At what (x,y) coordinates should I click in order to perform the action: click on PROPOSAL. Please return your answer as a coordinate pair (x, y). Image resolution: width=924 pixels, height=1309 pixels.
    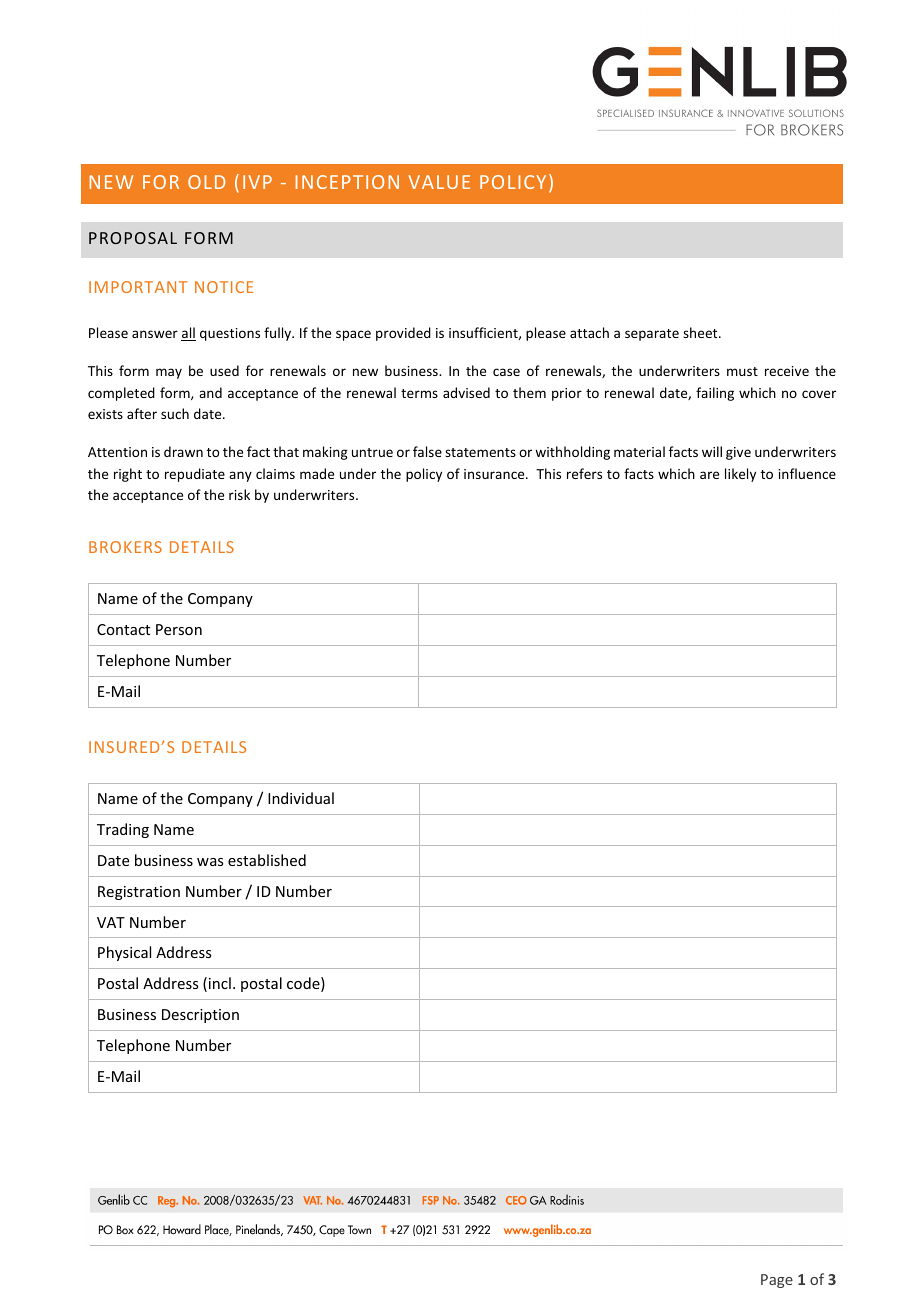
    Looking at the image, I should click on (133, 238).
